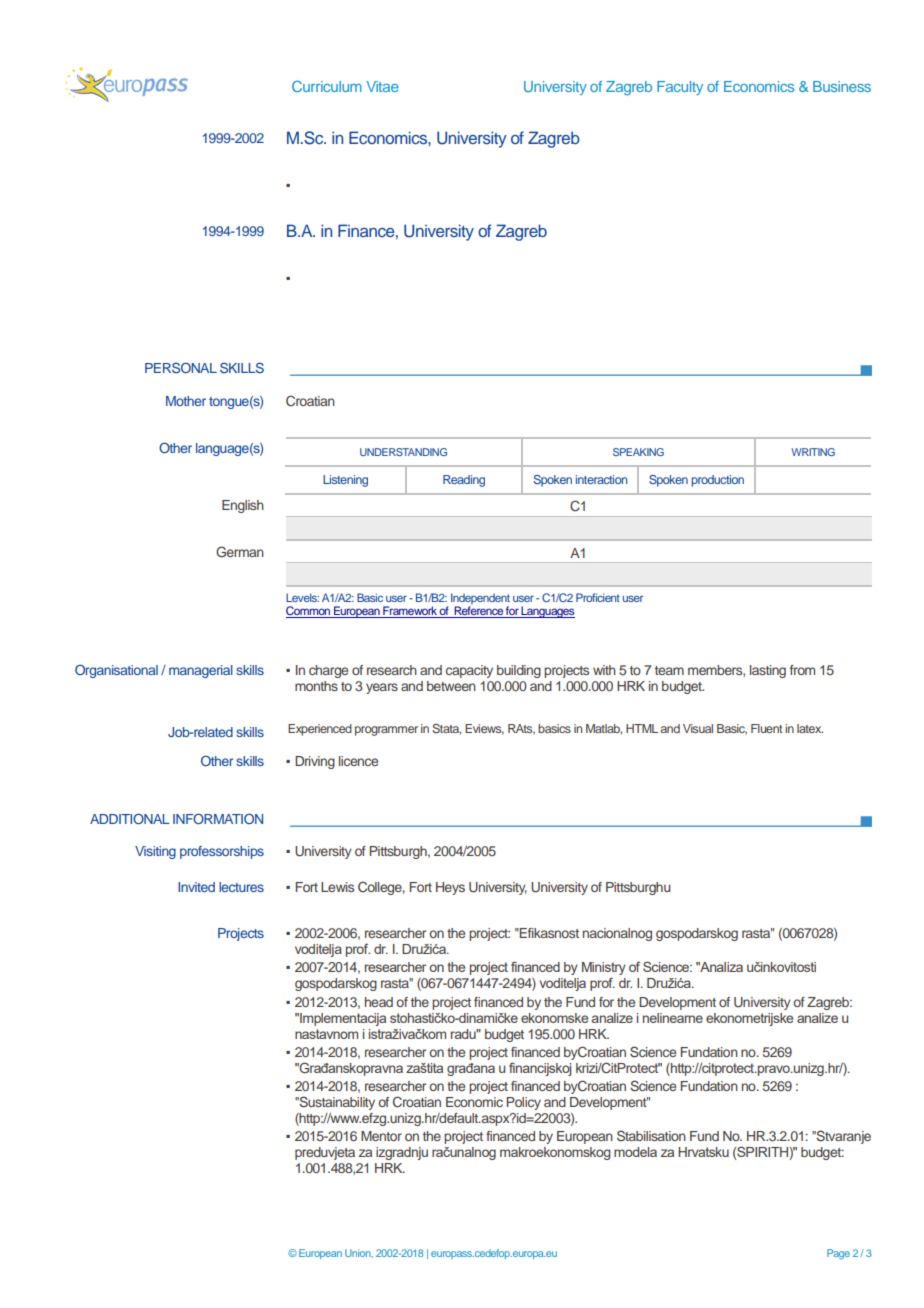 The width and height of the document is (924, 1308). I want to click on Ministry, so click(604, 970).
